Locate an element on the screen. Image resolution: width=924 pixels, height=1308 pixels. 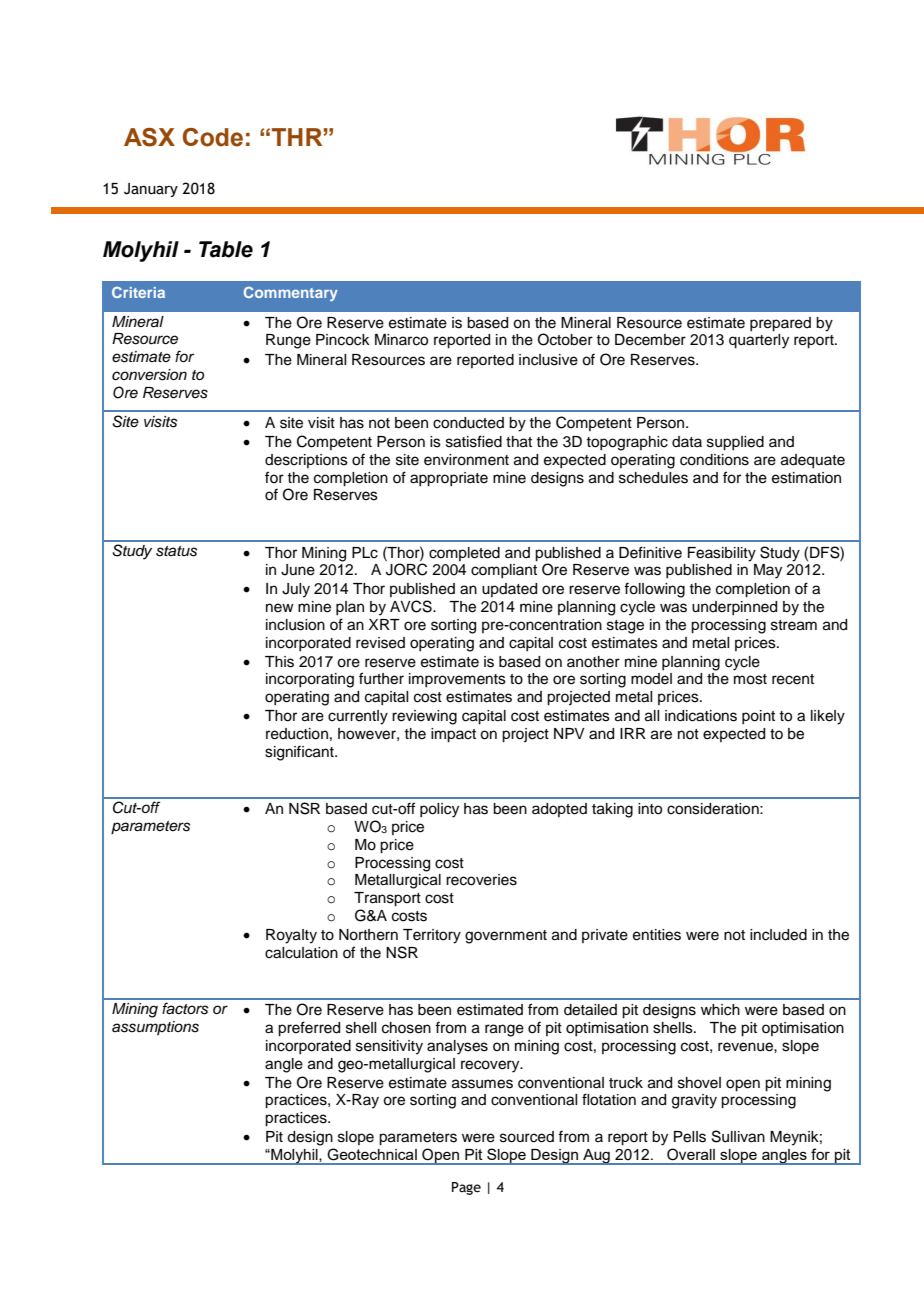
Sullivan is located at coordinates (738, 1136).
